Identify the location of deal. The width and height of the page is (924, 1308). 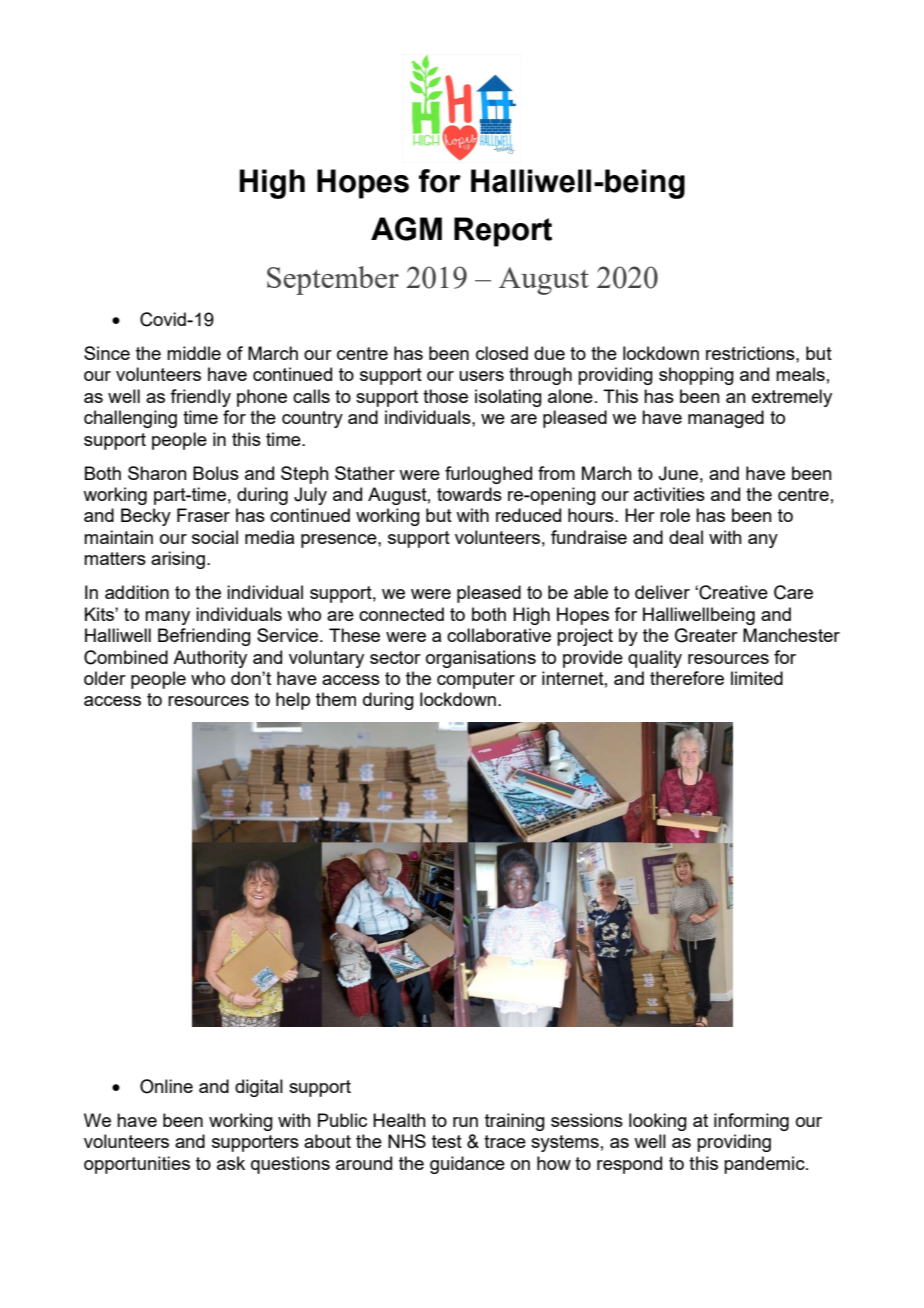
(686, 537).
